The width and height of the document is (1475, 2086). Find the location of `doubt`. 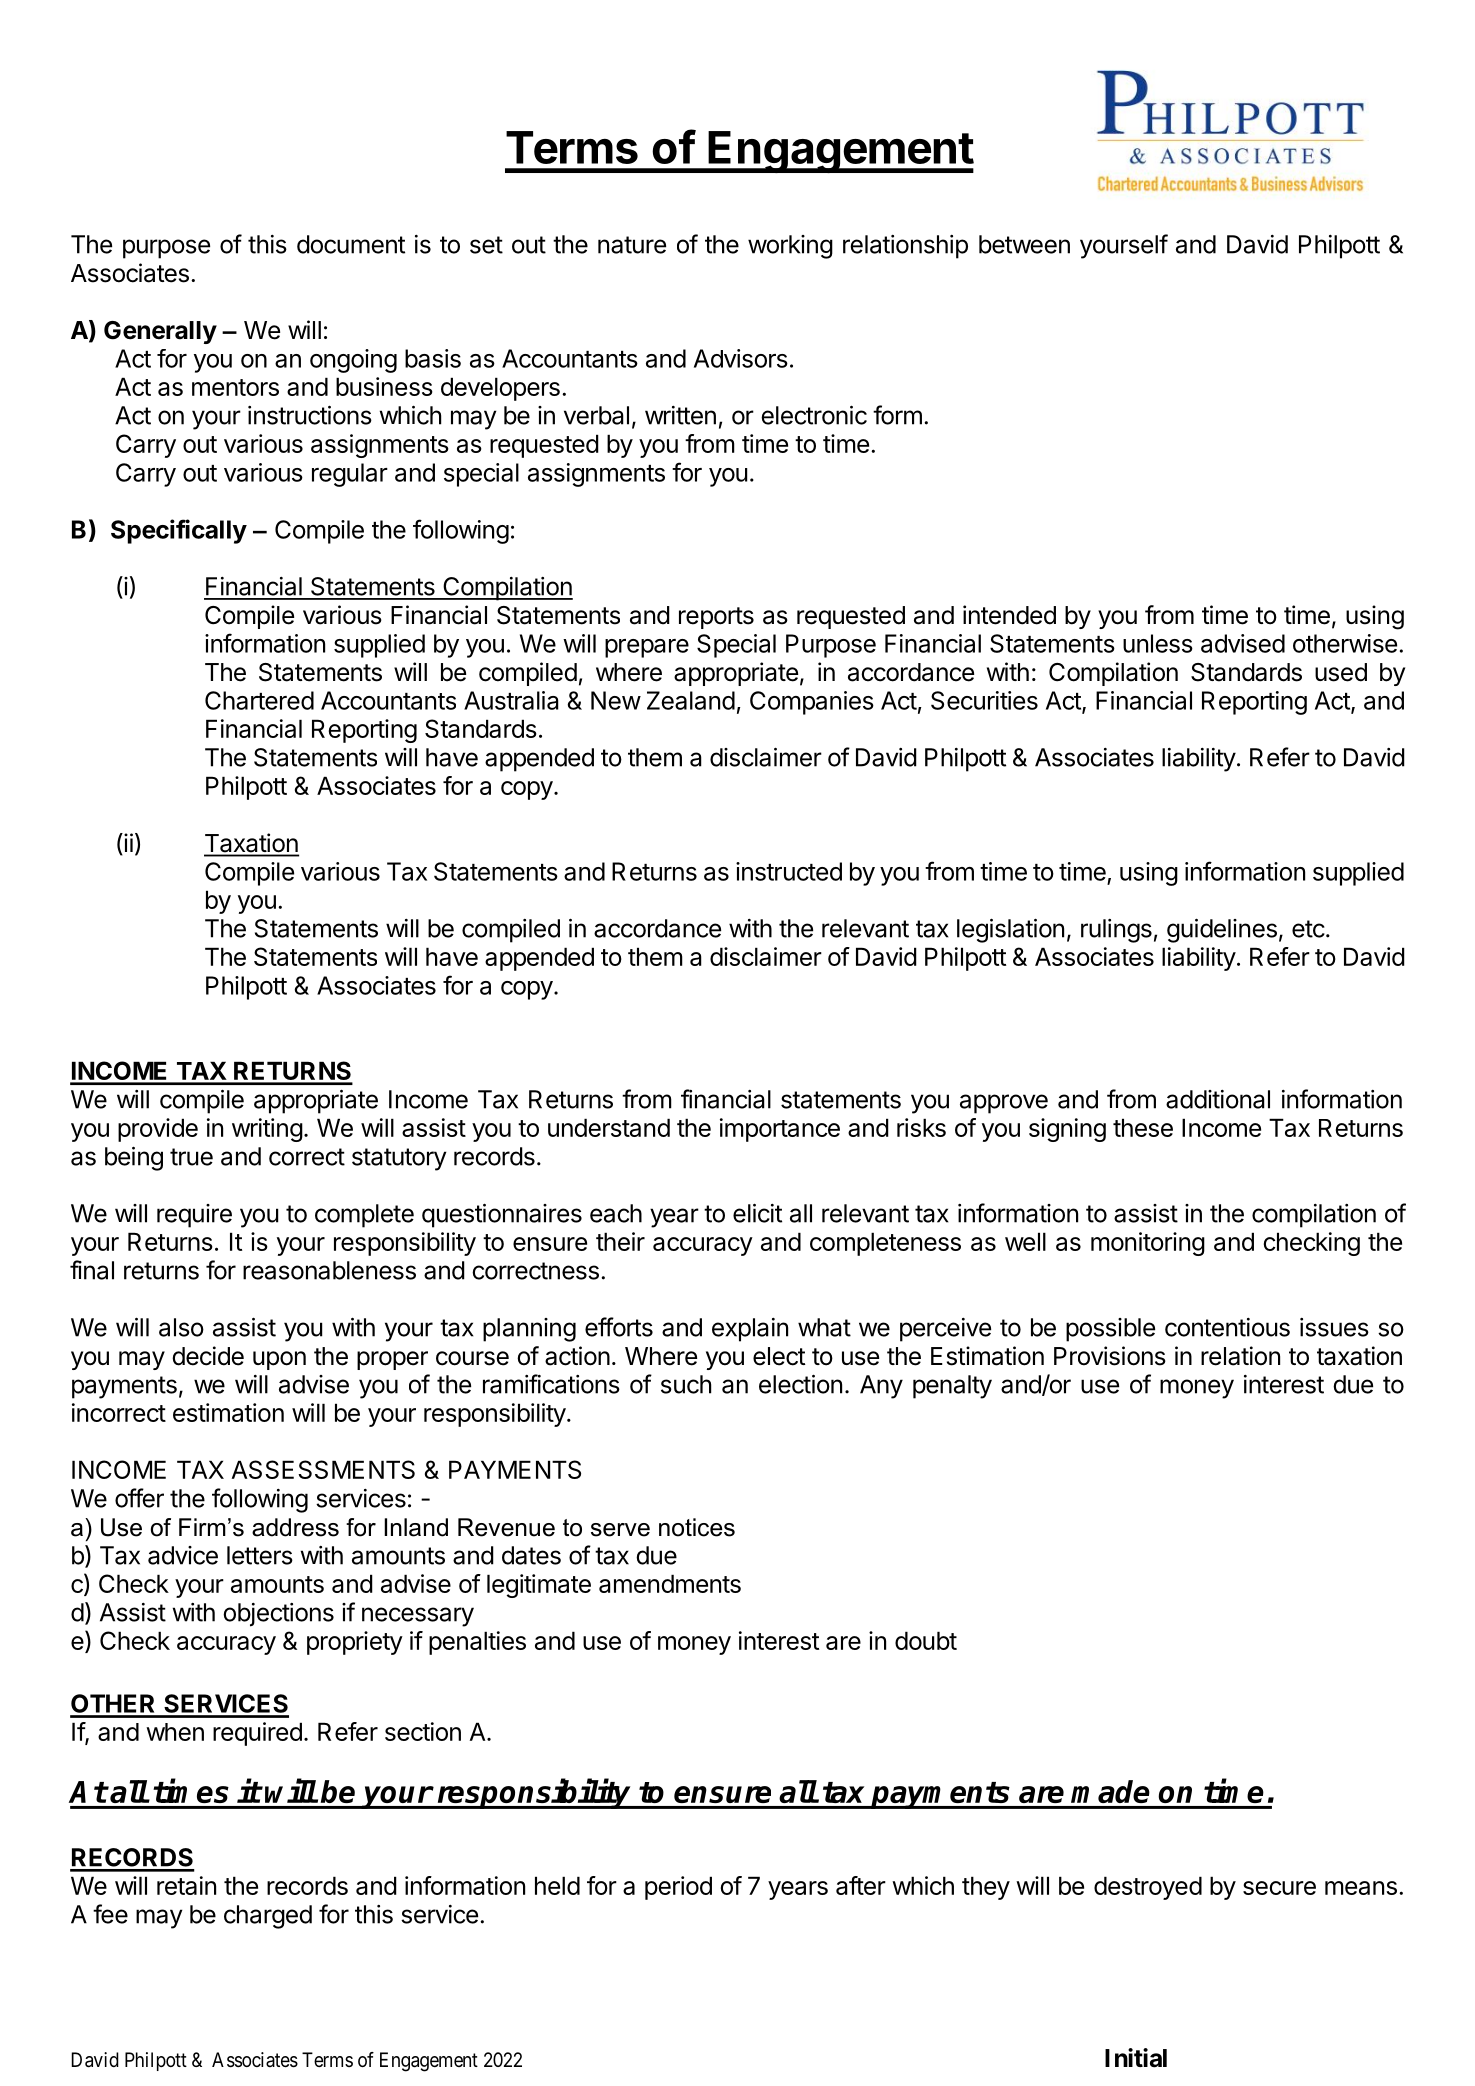

doubt is located at coordinates (926, 1640).
